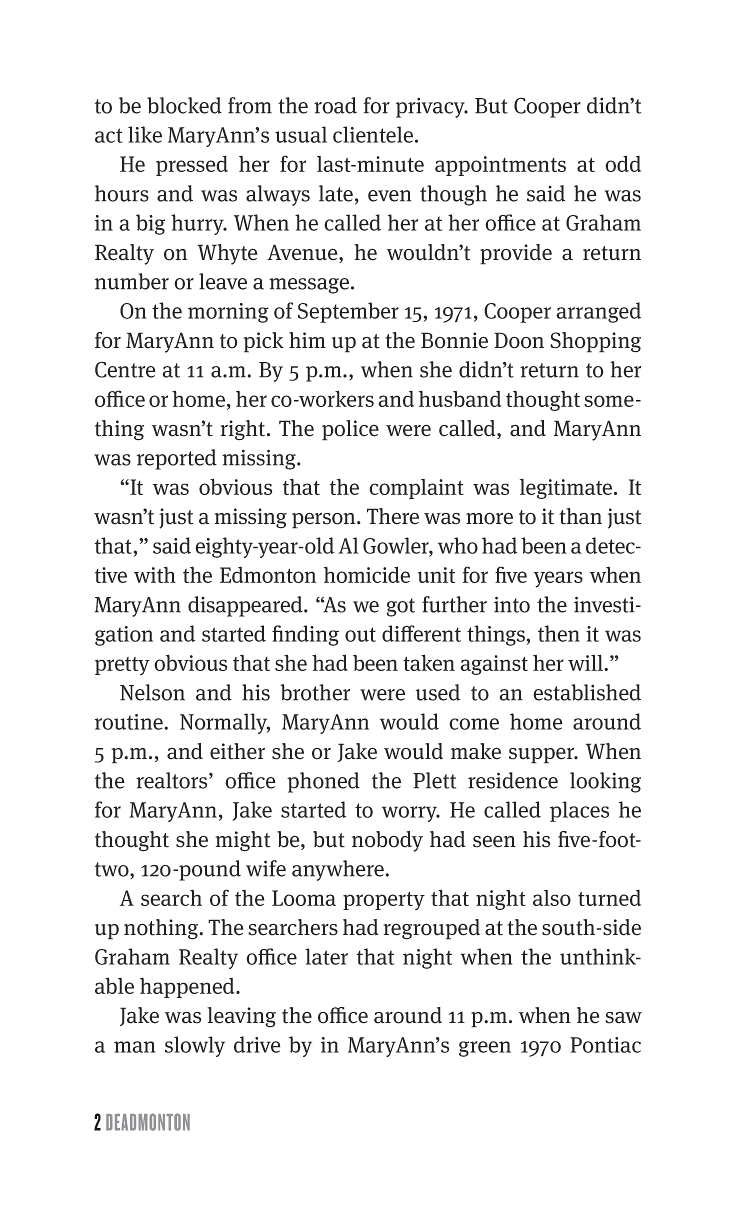 The width and height of the screenshot is (755, 1208). What do you see at coordinates (152, 692) in the screenshot?
I see `Nelson` at bounding box center [152, 692].
